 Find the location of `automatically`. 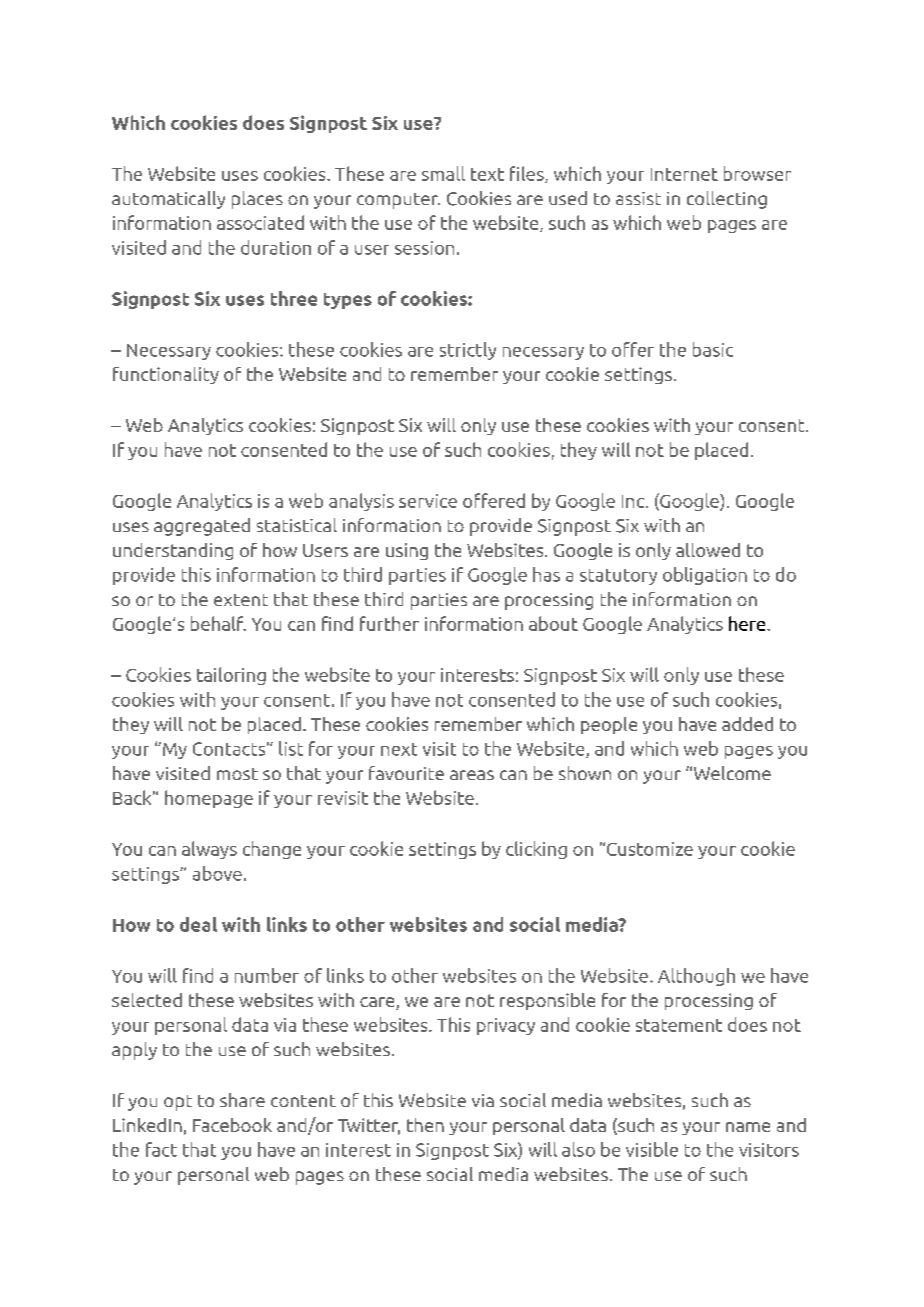

automatically is located at coordinates (168, 200).
